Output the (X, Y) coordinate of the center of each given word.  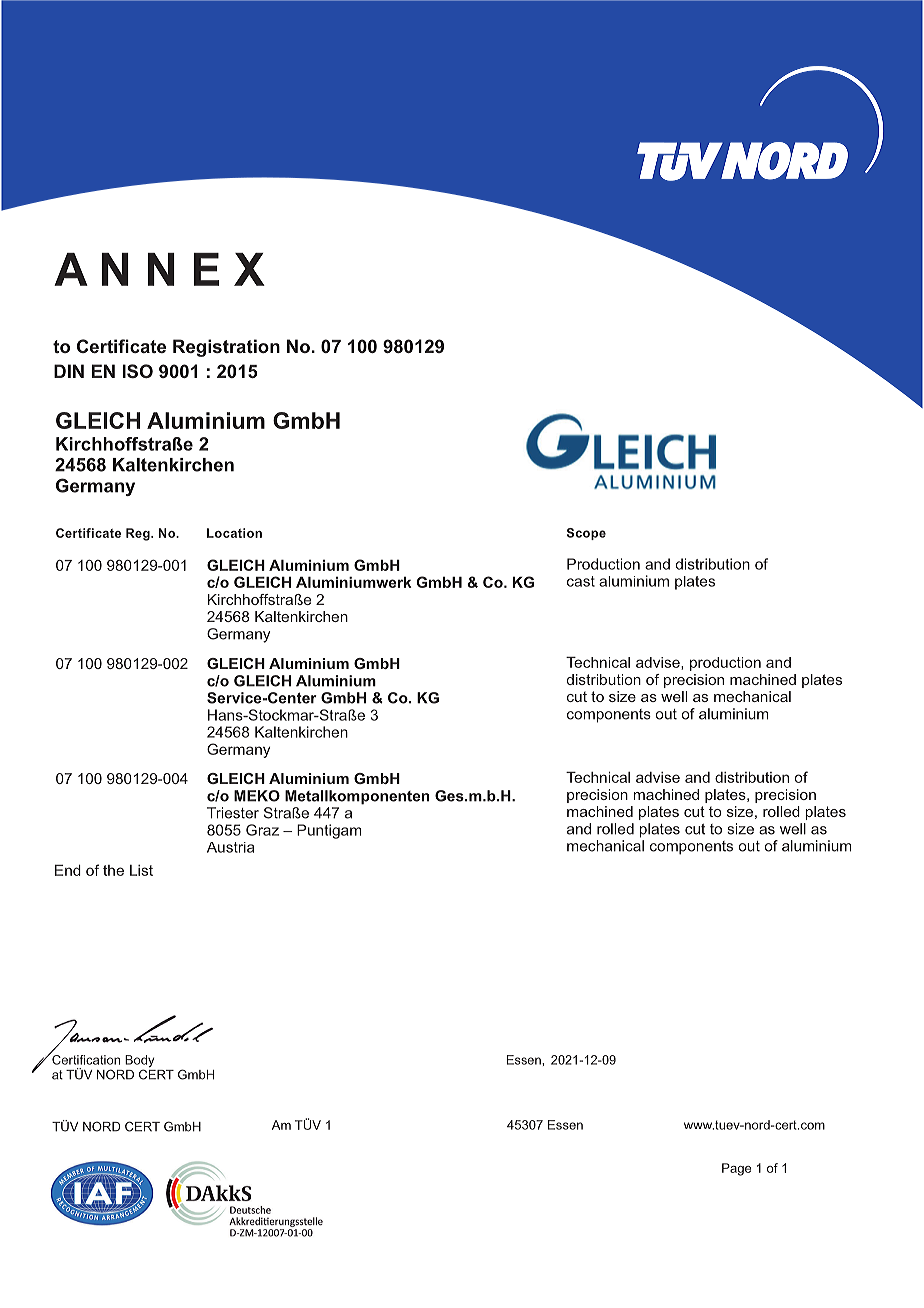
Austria (230, 847)
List (141, 870)
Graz (262, 830)
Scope (586, 534)
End (68, 870)
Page (736, 1169)
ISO (137, 371)
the (113, 870)
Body (139, 1062)
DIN (69, 371)
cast (581, 581)
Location (234, 533)
